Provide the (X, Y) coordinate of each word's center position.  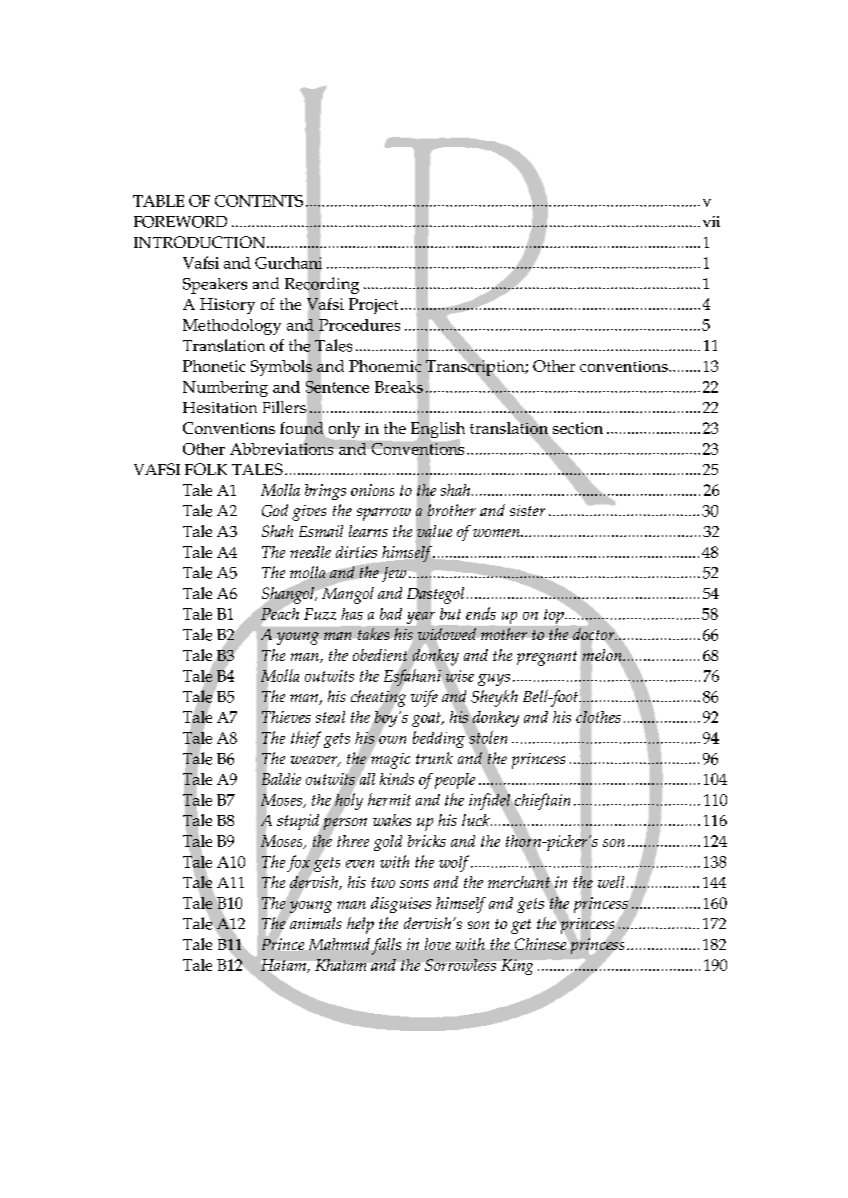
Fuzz (320, 614)
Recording (322, 285)
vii (711, 221)
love (438, 944)
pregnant (547, 658)
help (360, 925)
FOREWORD (180, 222)
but (450, 614)
